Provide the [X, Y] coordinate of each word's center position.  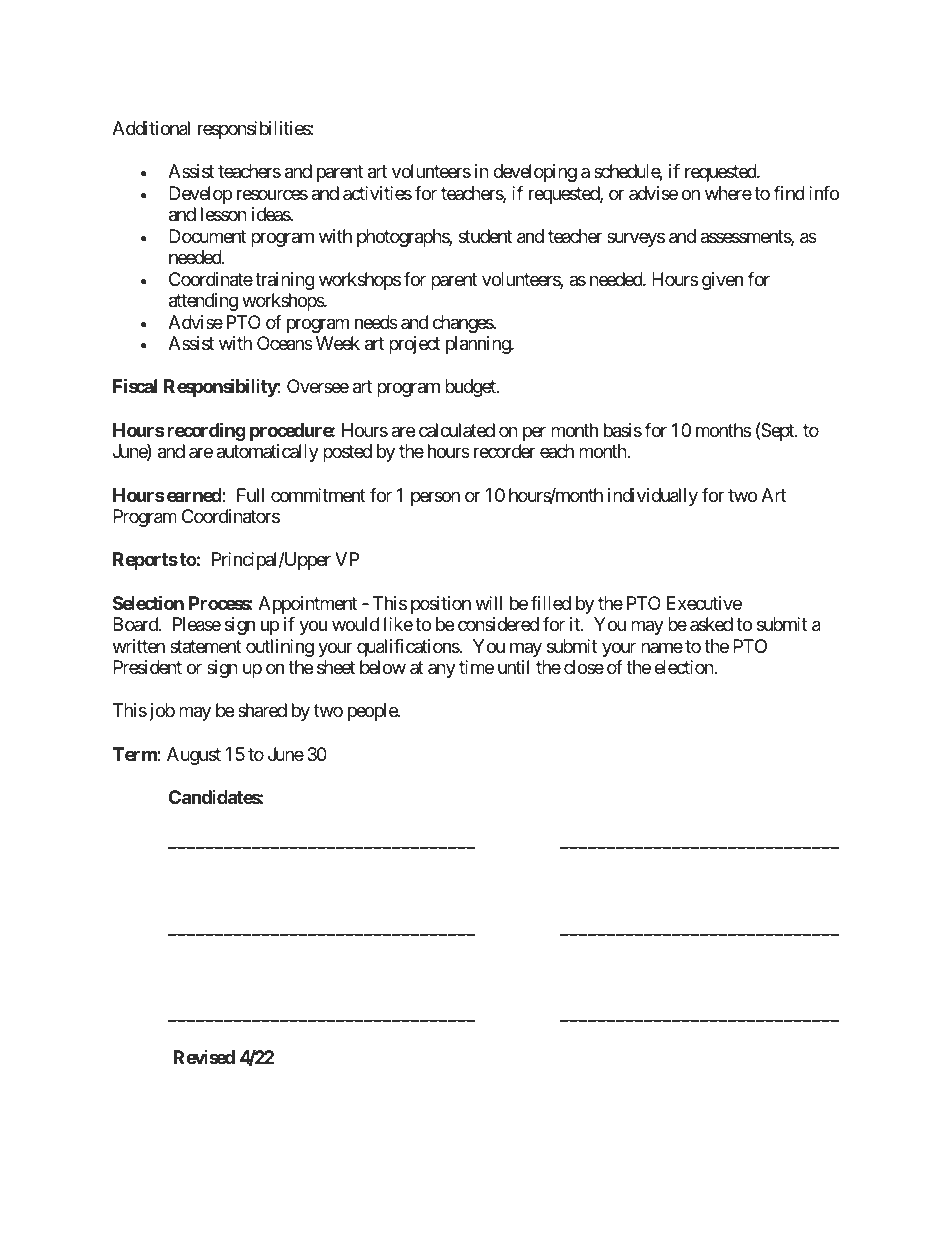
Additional [151, 128]
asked [711, 624]
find [789, 193]
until [513, 667]
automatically [267, 453]
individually [653, 497]
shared [262, 710]
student [485, 236]
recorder [504, 451]
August [194, 756]
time [476, 667]
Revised [204, 1057]
